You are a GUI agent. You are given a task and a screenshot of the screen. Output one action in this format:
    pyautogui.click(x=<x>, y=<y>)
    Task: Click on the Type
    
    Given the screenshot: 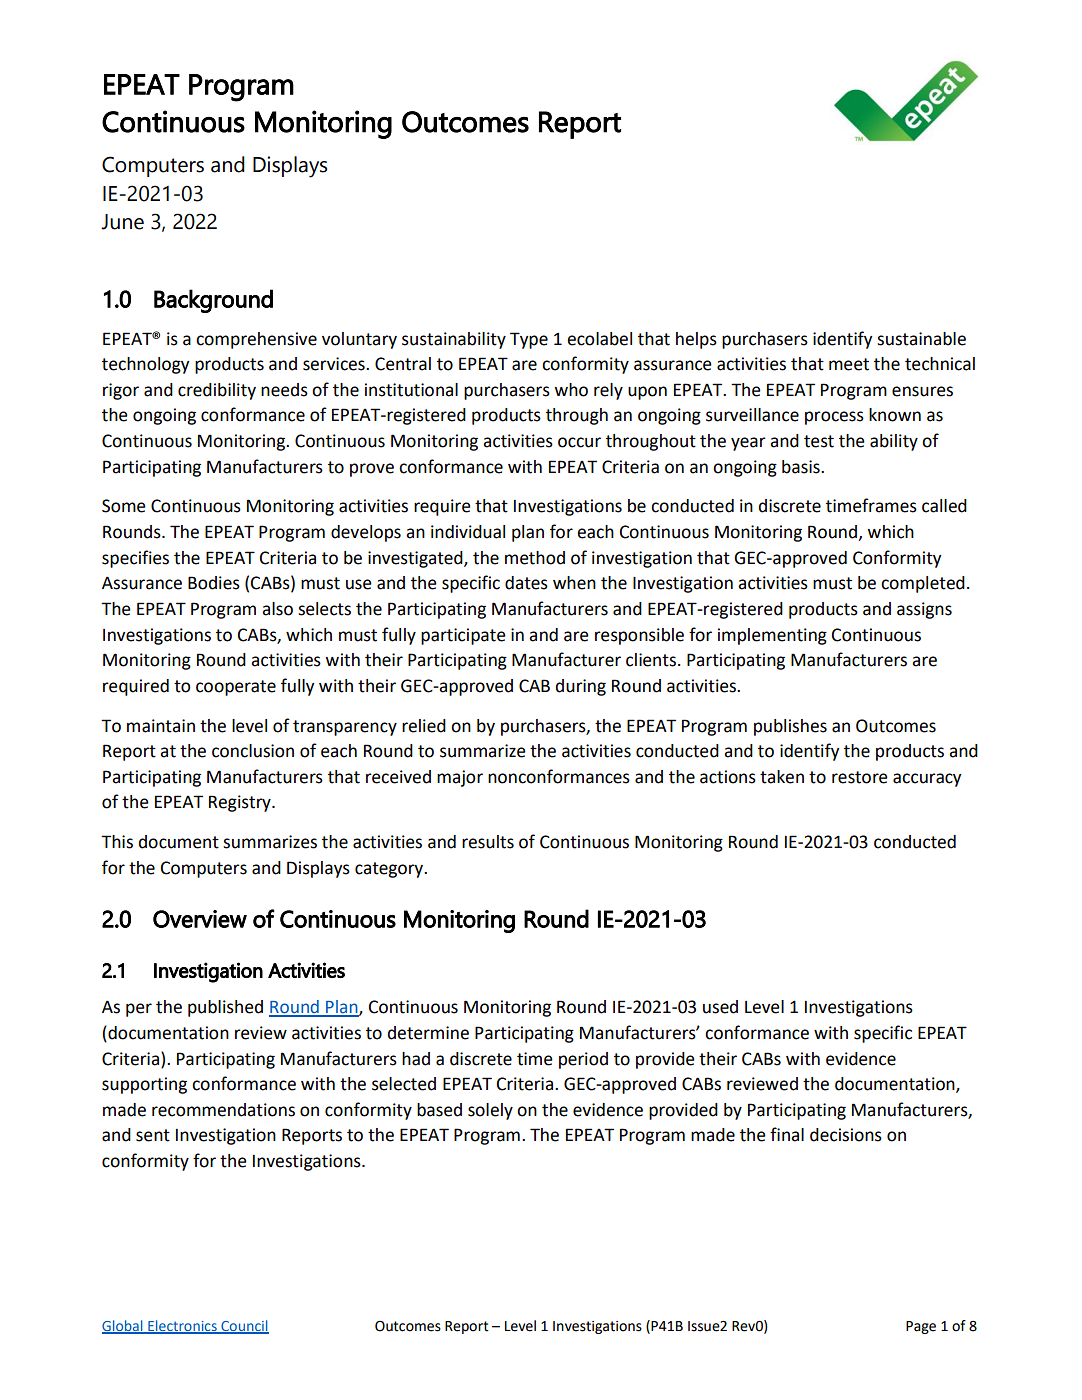 What is the action you would take?
    pyautogui.click(x=529, y=340)
